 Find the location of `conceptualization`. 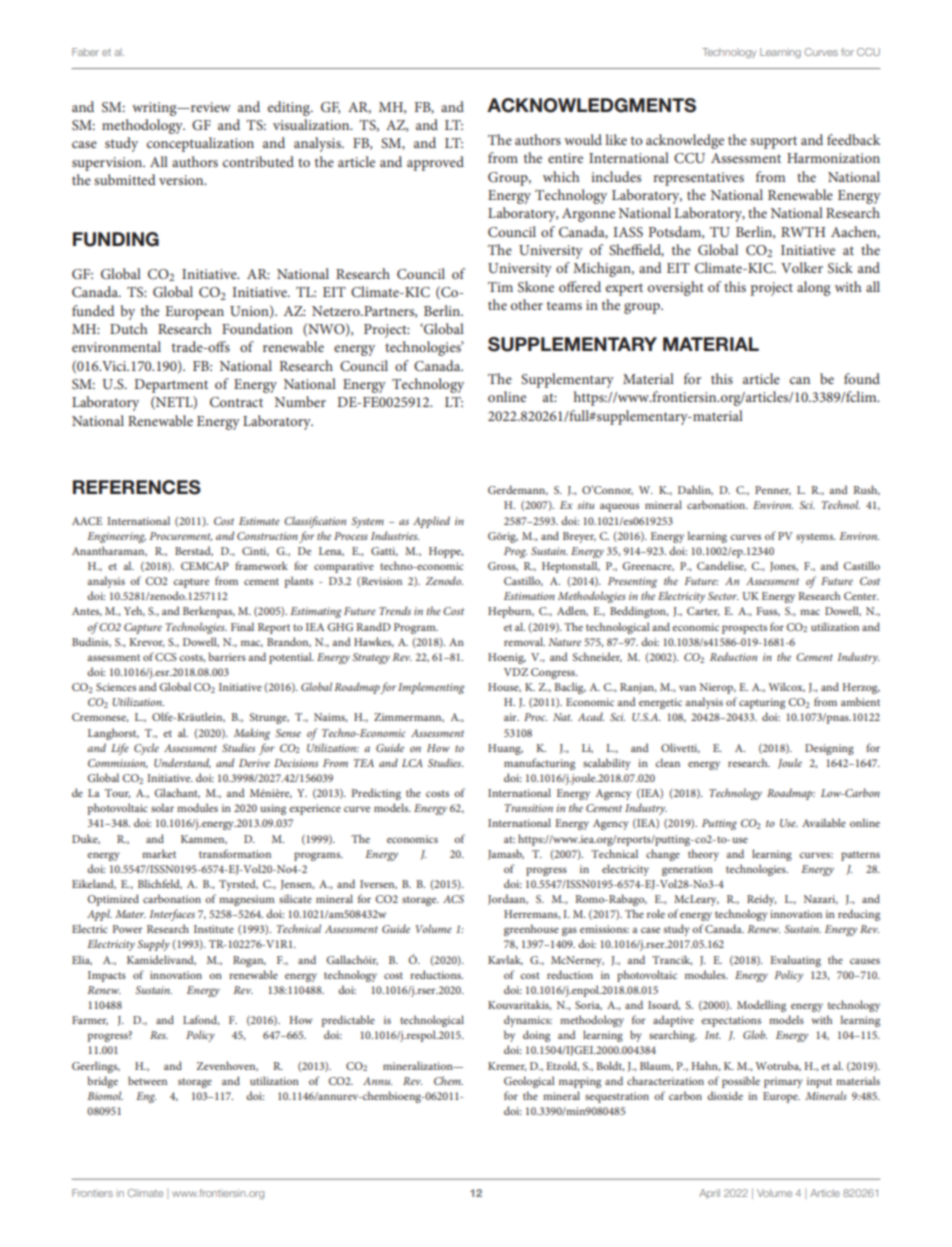

conceptualization is located at coordinates (200, 144).
